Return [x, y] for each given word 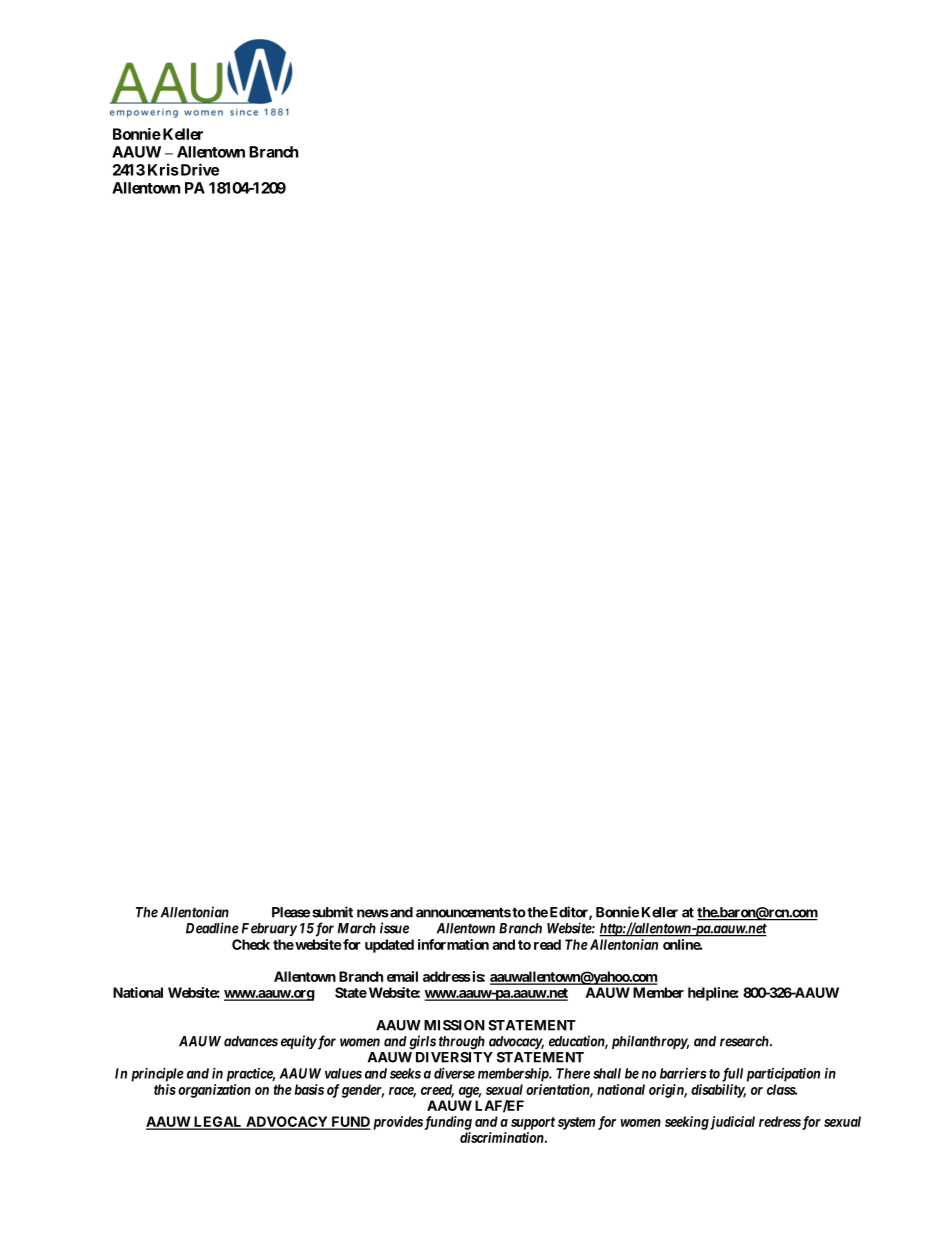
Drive [198, 169]
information [453, 944]
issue [394, 928]
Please [291, 912]
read [547, 944]
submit [332, 912]
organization [214, 1091]
